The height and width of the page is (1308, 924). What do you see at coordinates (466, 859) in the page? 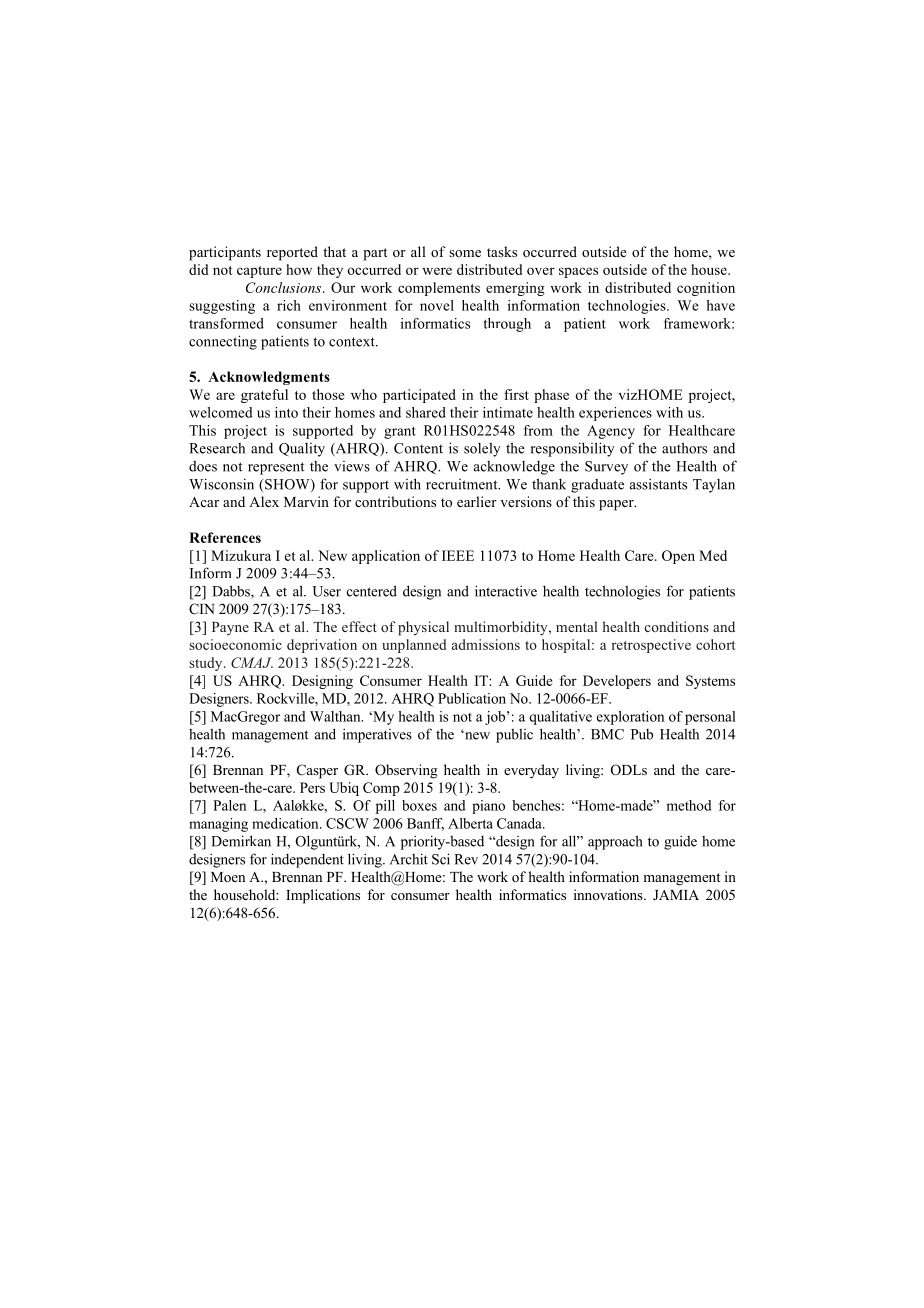
I see `Rev` at bounding box center [466, 859].
